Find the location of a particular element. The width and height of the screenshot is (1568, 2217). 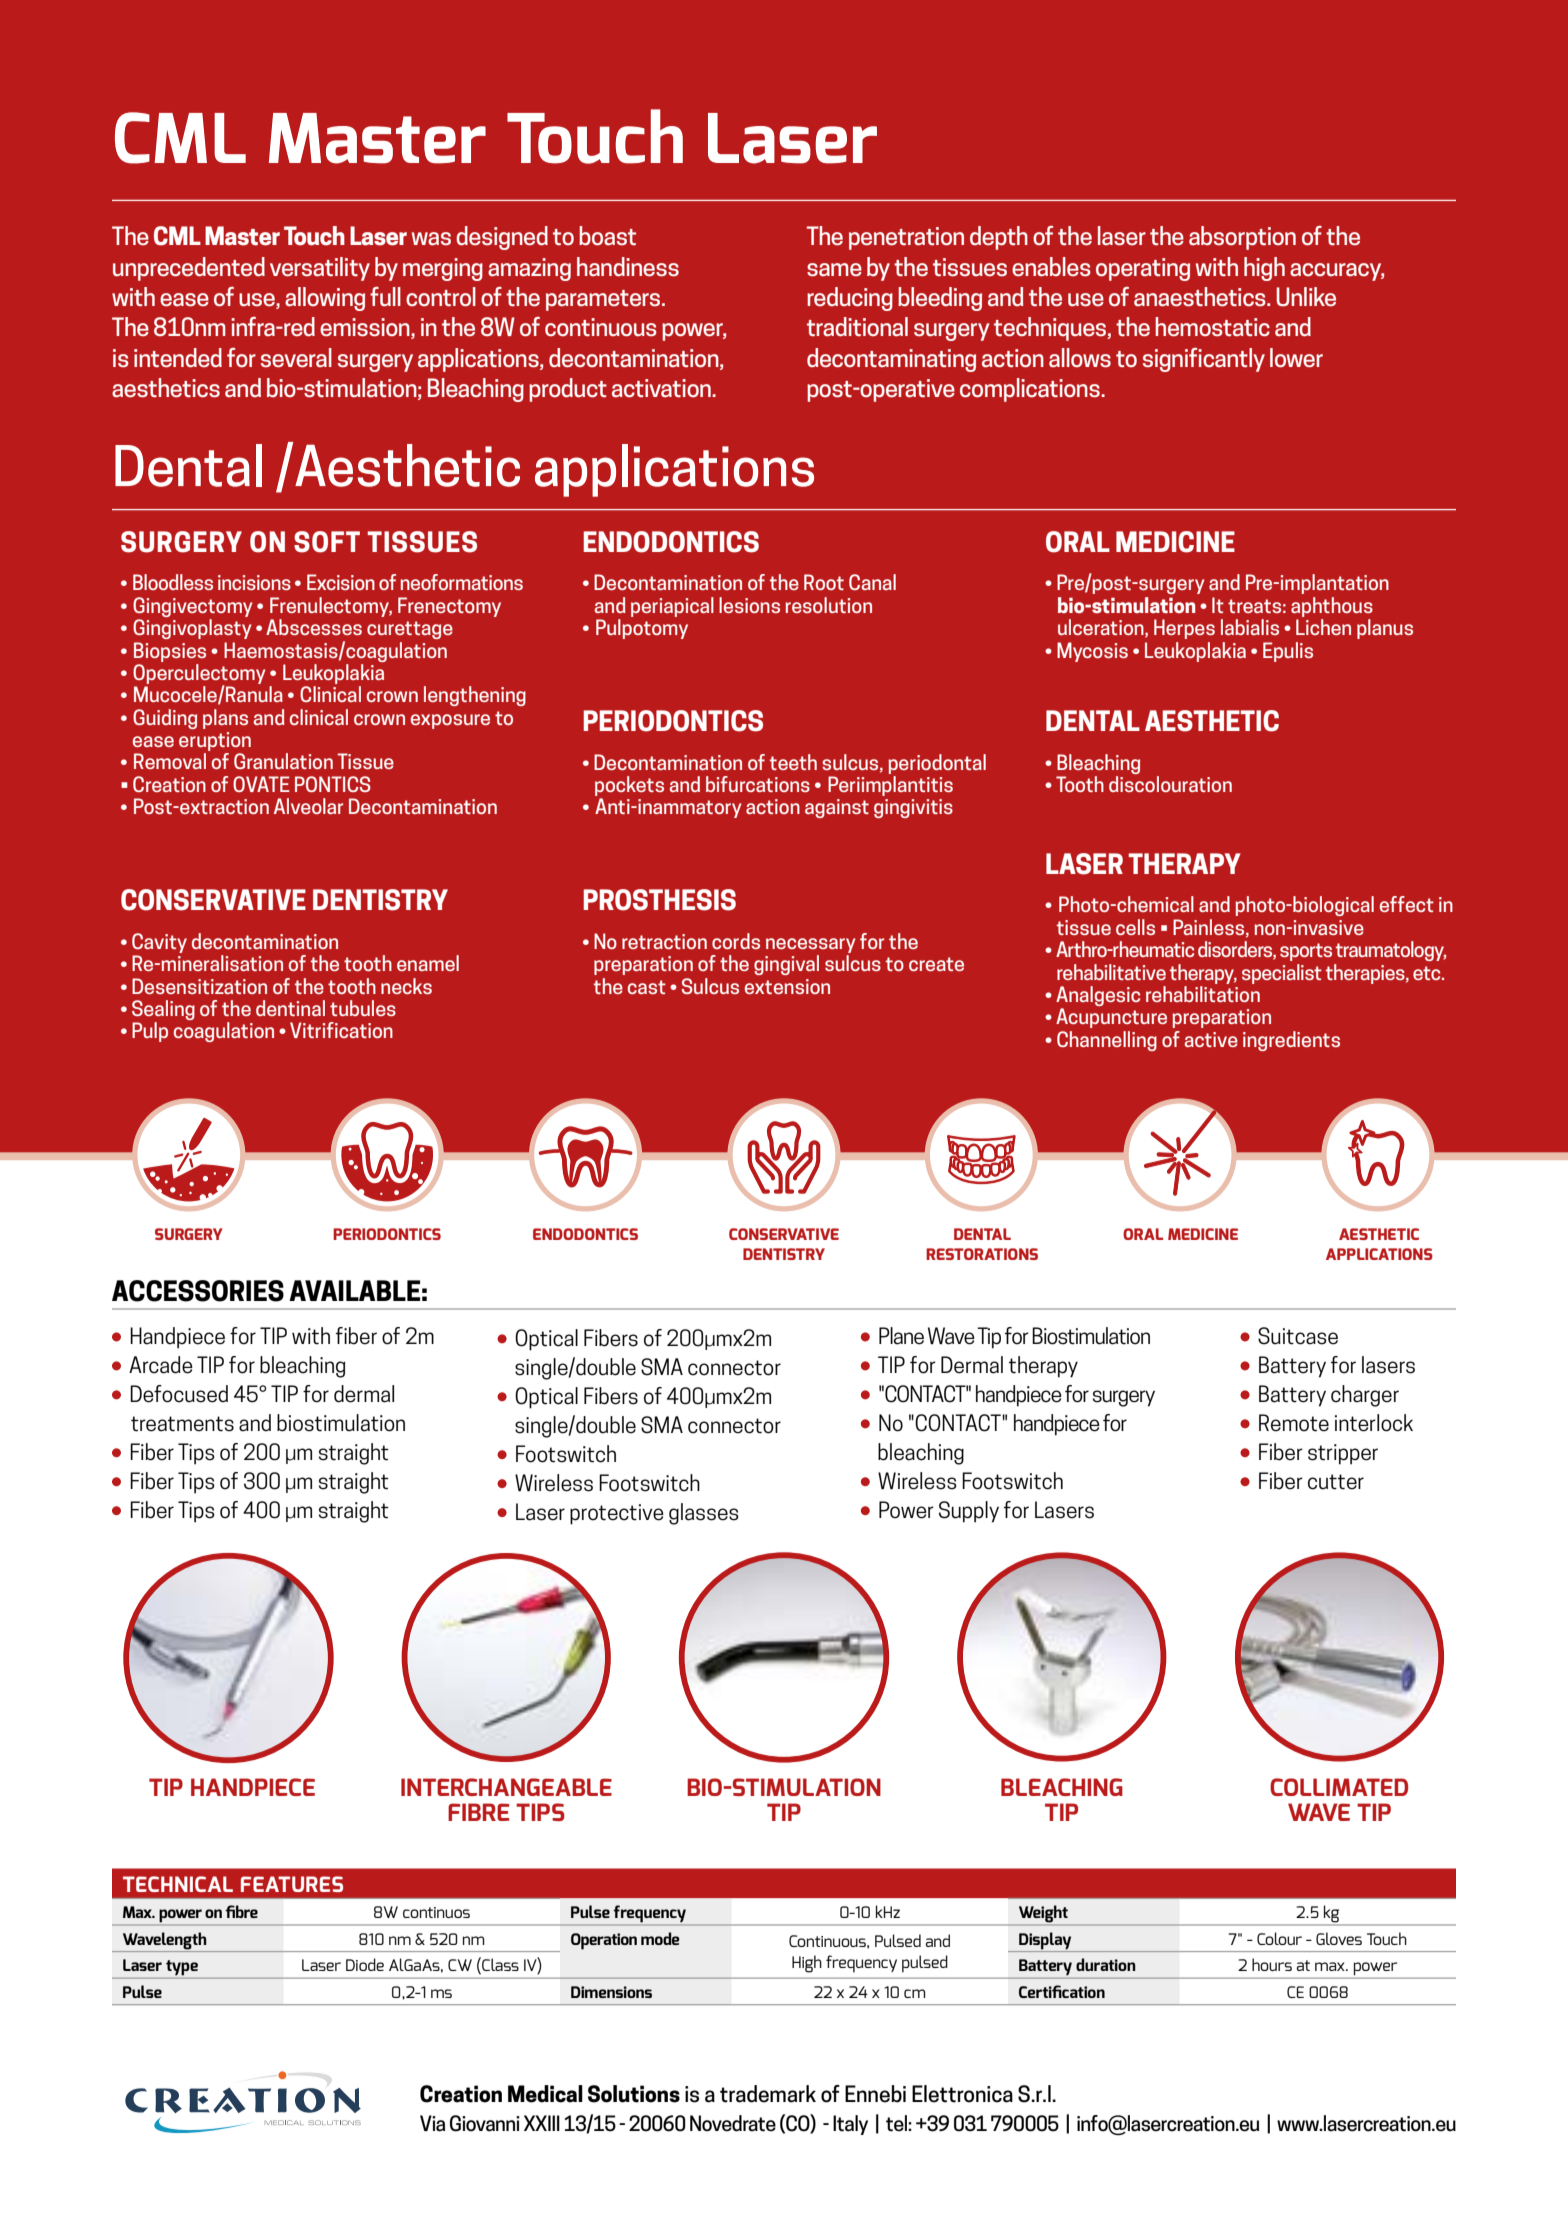

Remote is located at coordinates (1294, 1423).
